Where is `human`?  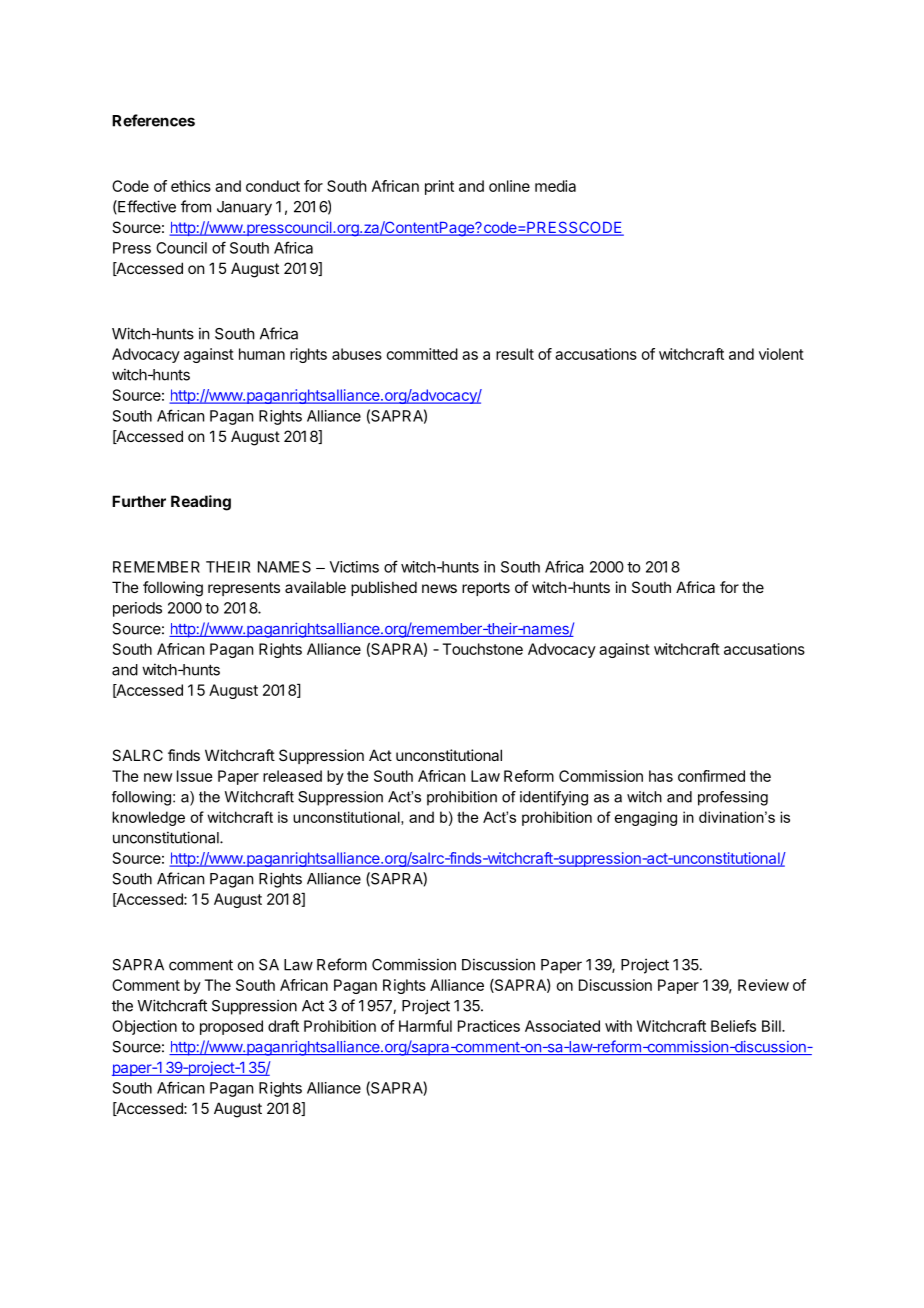
human is located at coordinates (262, 354).
